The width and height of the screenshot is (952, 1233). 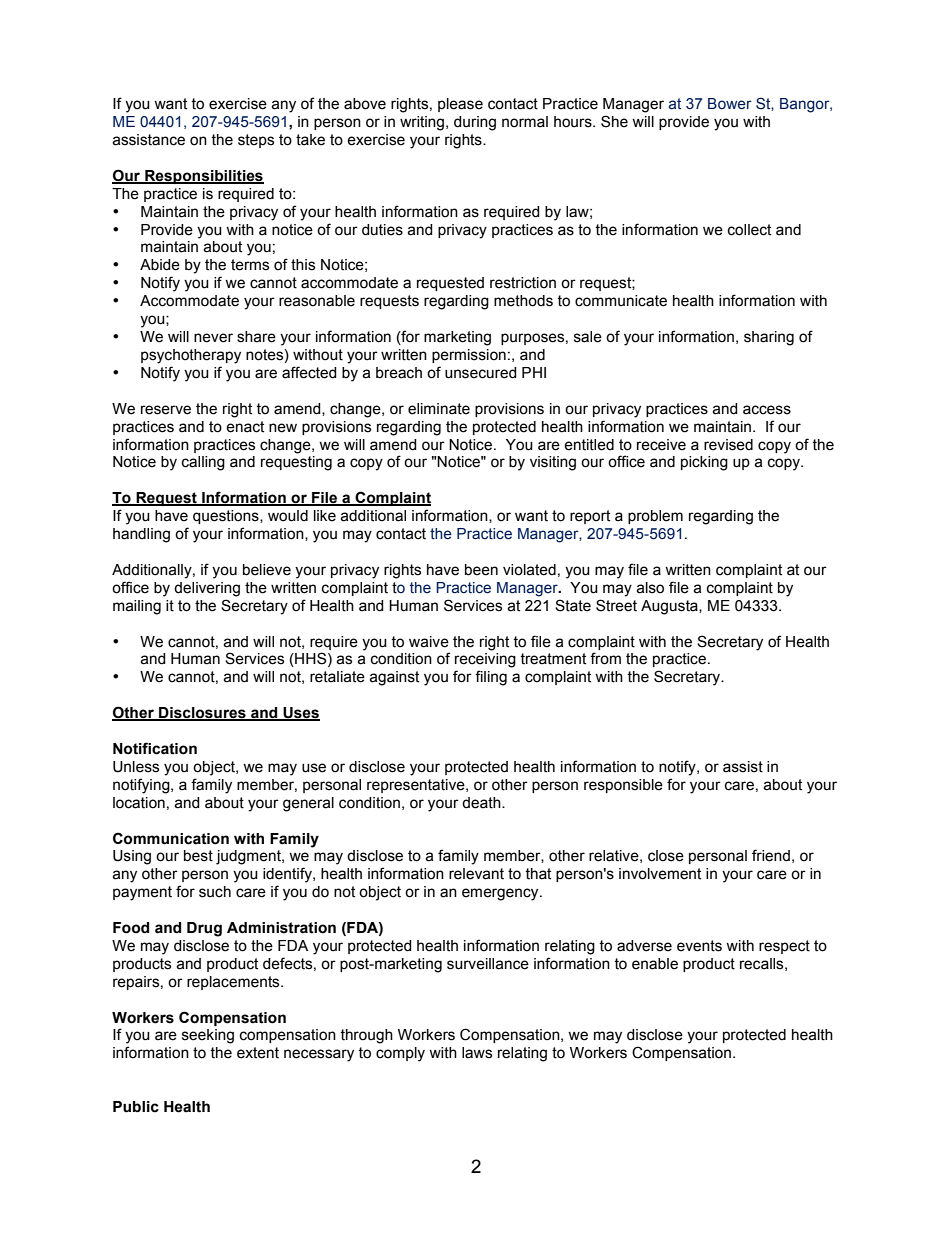 What do you see at coordinates (605, 658) in the screenshot?
I see `from` at bounding box center [605, 658].
